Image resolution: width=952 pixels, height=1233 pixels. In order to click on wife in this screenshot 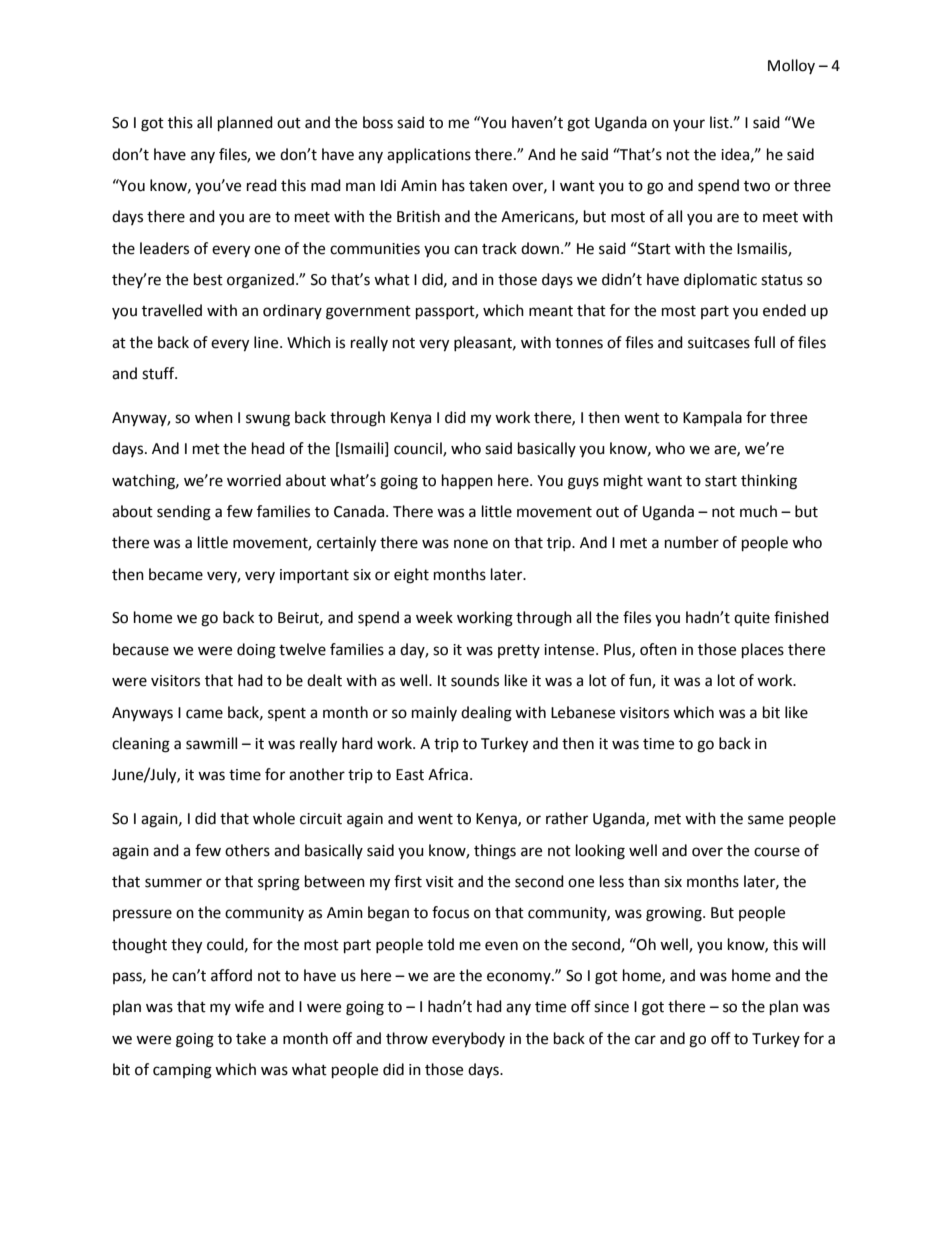, I will do `click(249, 1006)`.
